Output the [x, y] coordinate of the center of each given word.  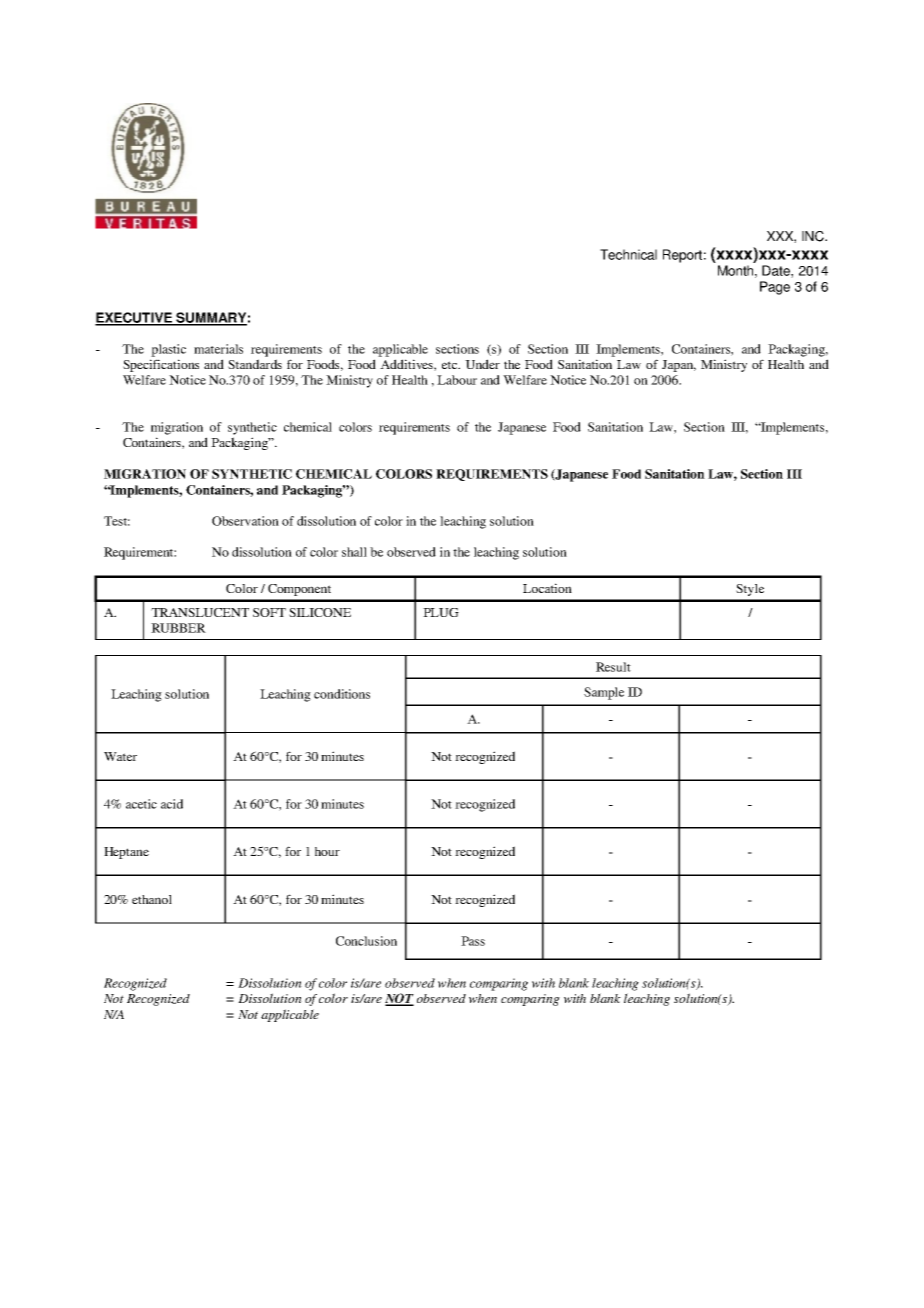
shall [354, 552]
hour [327, 851]
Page [775, 288]
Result [613, 667]
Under [482, 364]
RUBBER [178, 628]
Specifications [161, 365]
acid [172, 804]
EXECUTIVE [135, 318]
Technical [628, 254]
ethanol [152, 899]
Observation [245, 521]
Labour [457, 380]
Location [547, 588]
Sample [604, 693]
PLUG [441, 612]
